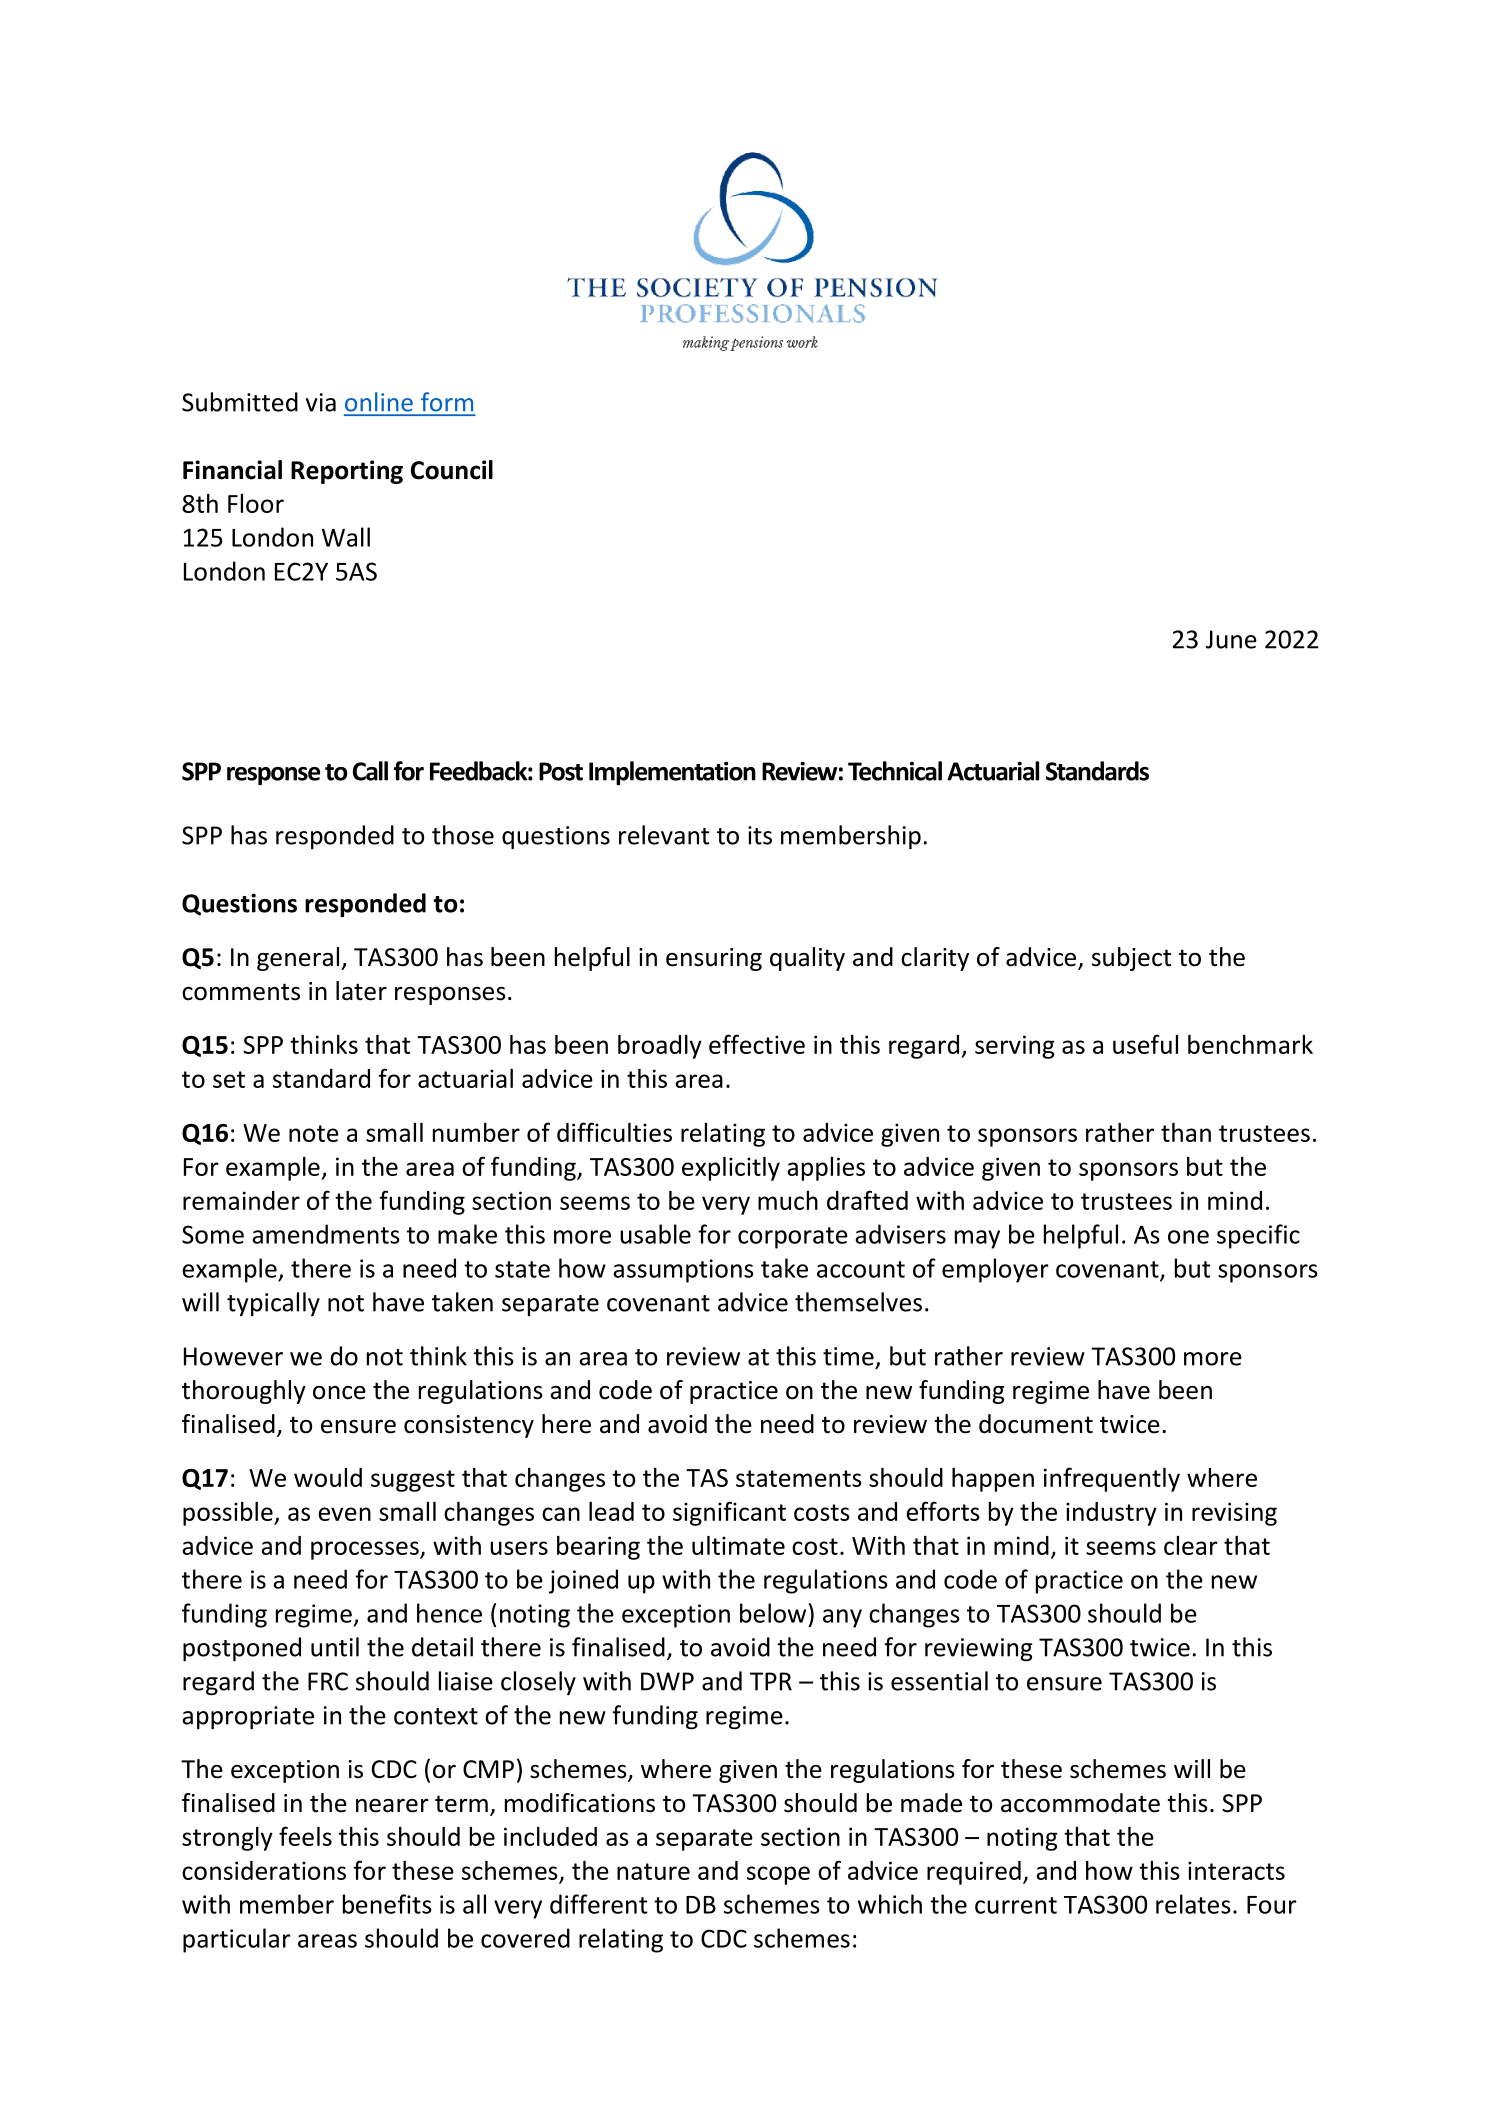  Describe the element at coordinates (314, 1133) in the image. I see `note` at that location.
